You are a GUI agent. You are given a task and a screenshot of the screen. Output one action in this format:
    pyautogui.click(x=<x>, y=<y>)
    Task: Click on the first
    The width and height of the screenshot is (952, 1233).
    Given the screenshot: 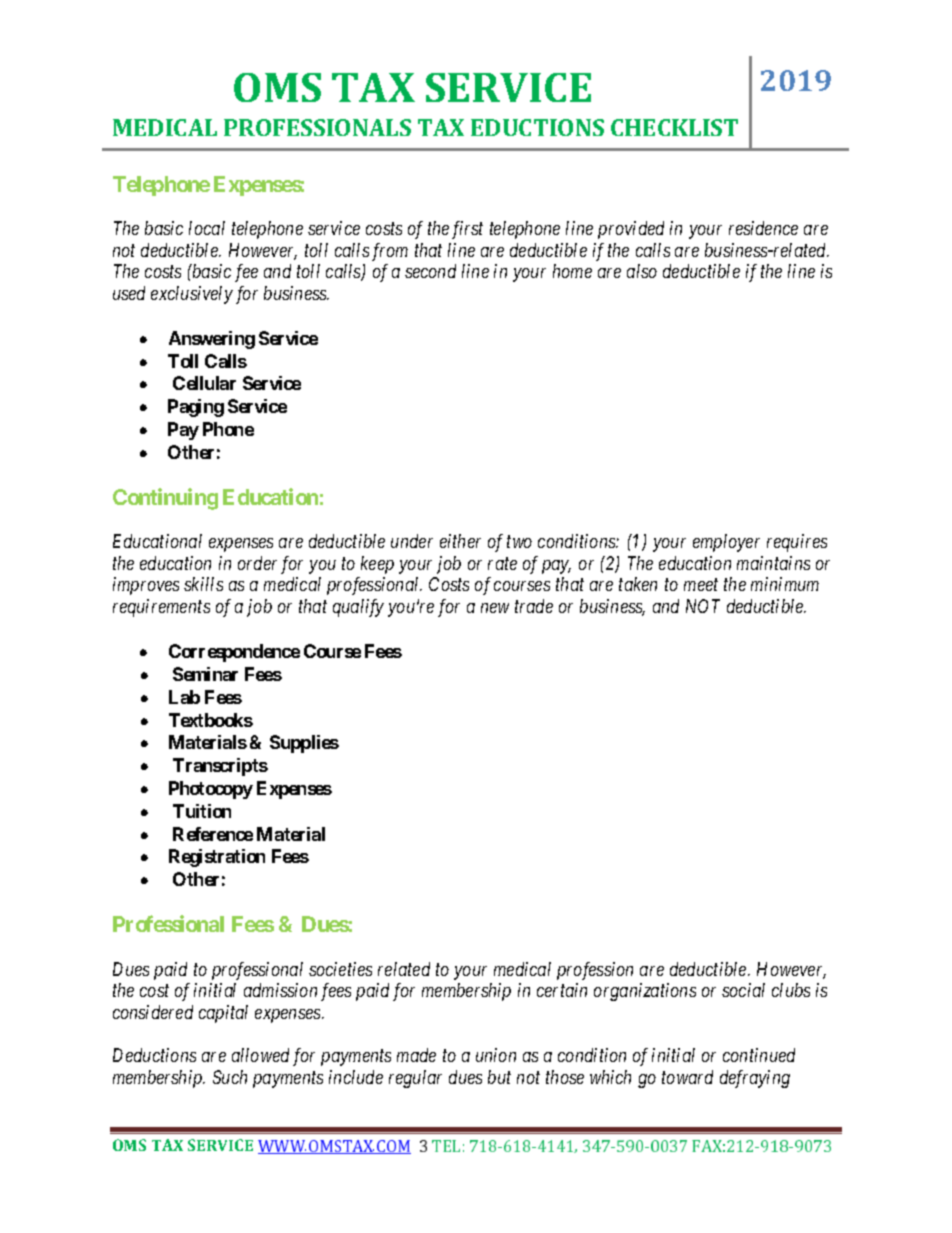 What is the action you would take?
    pyautogui.click(x=467, y=230)
